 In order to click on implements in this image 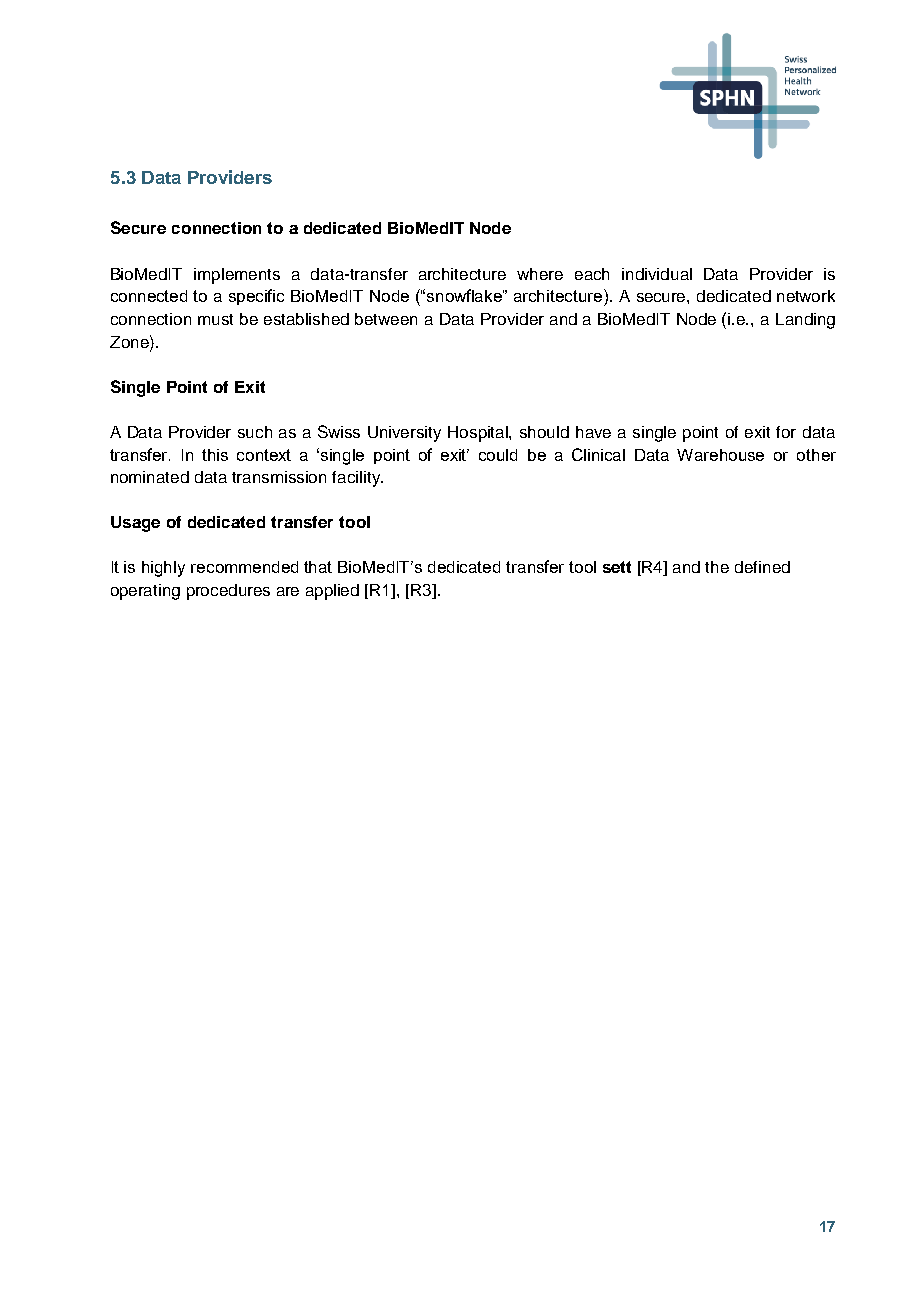, I will do `click(237, 276)`.
